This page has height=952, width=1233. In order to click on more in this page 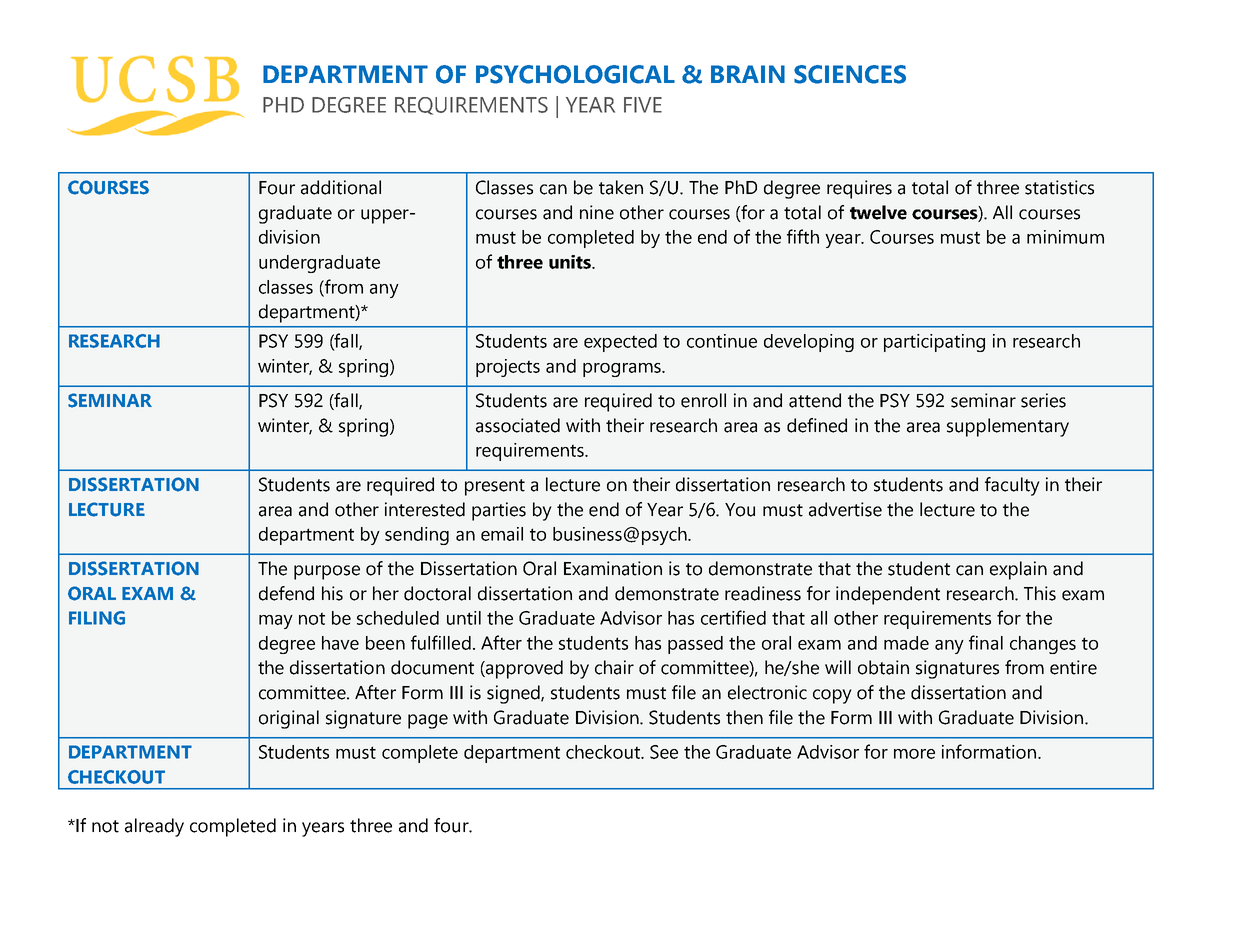, I will do `click(914, 754)`.
